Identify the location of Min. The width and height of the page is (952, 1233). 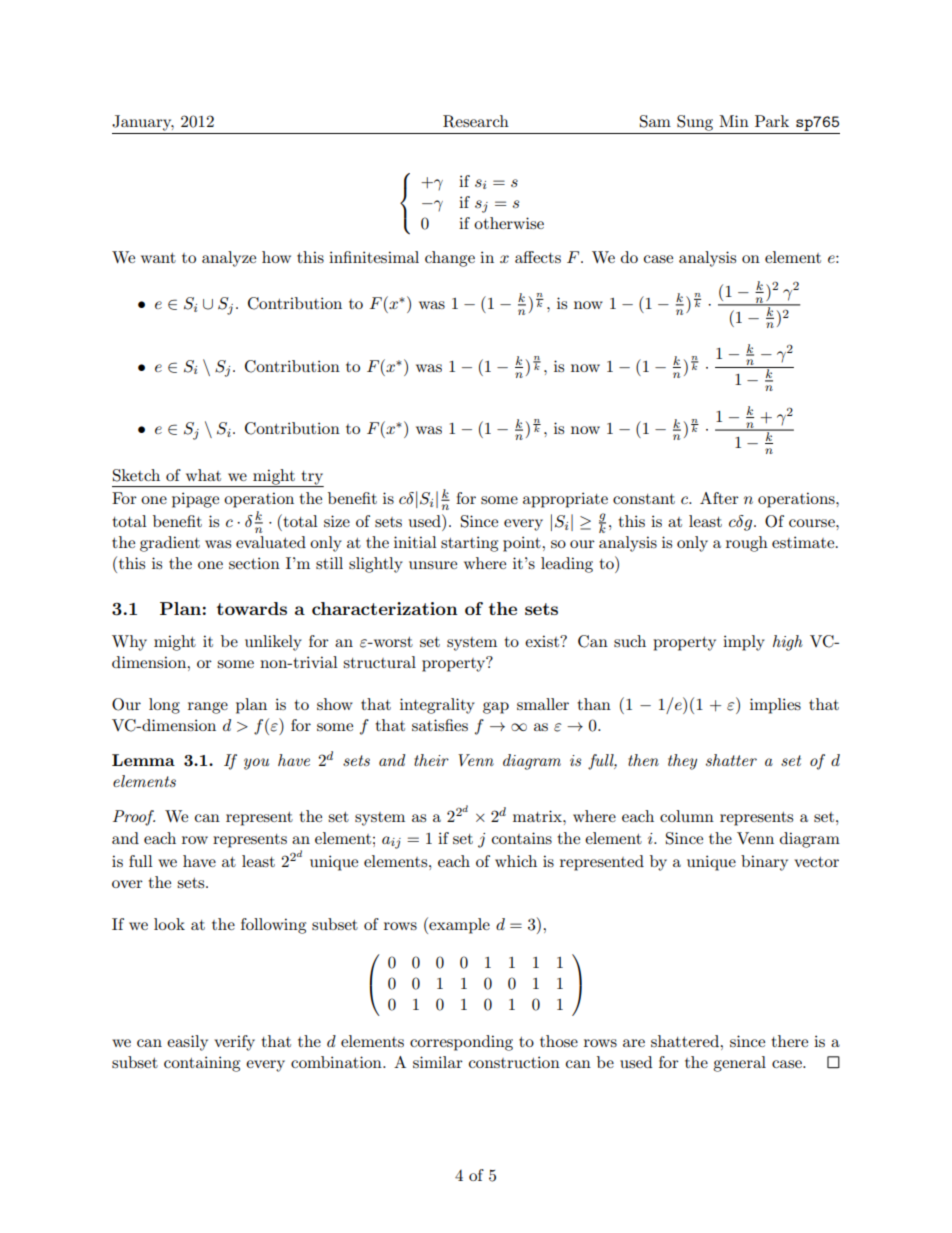
(734, 121).
